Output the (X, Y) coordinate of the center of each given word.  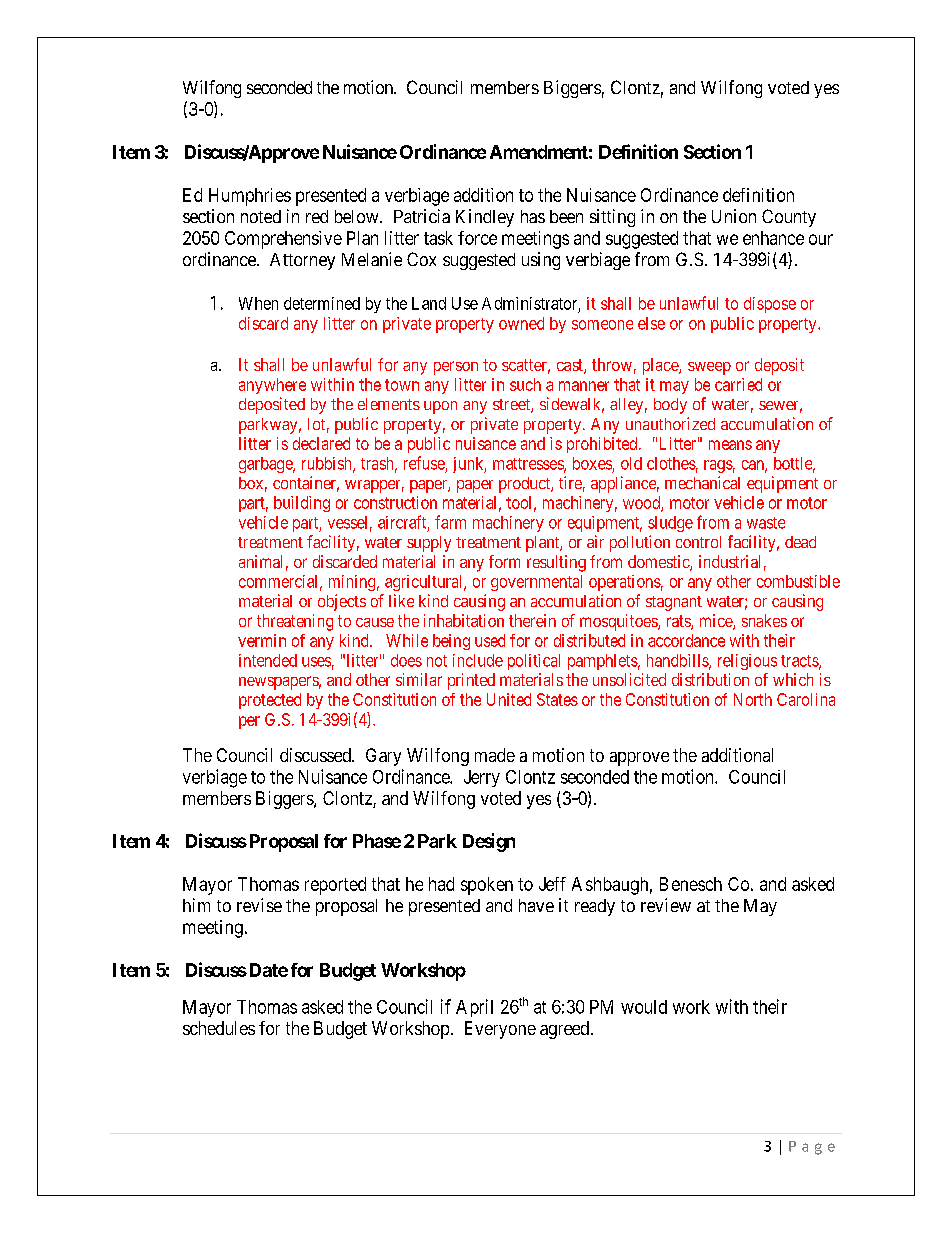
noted (261, 216)
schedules (219, 1028)
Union (734, 216)
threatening (295, 622)
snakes (764, 620)
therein (532, 620)
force (477, 238)
